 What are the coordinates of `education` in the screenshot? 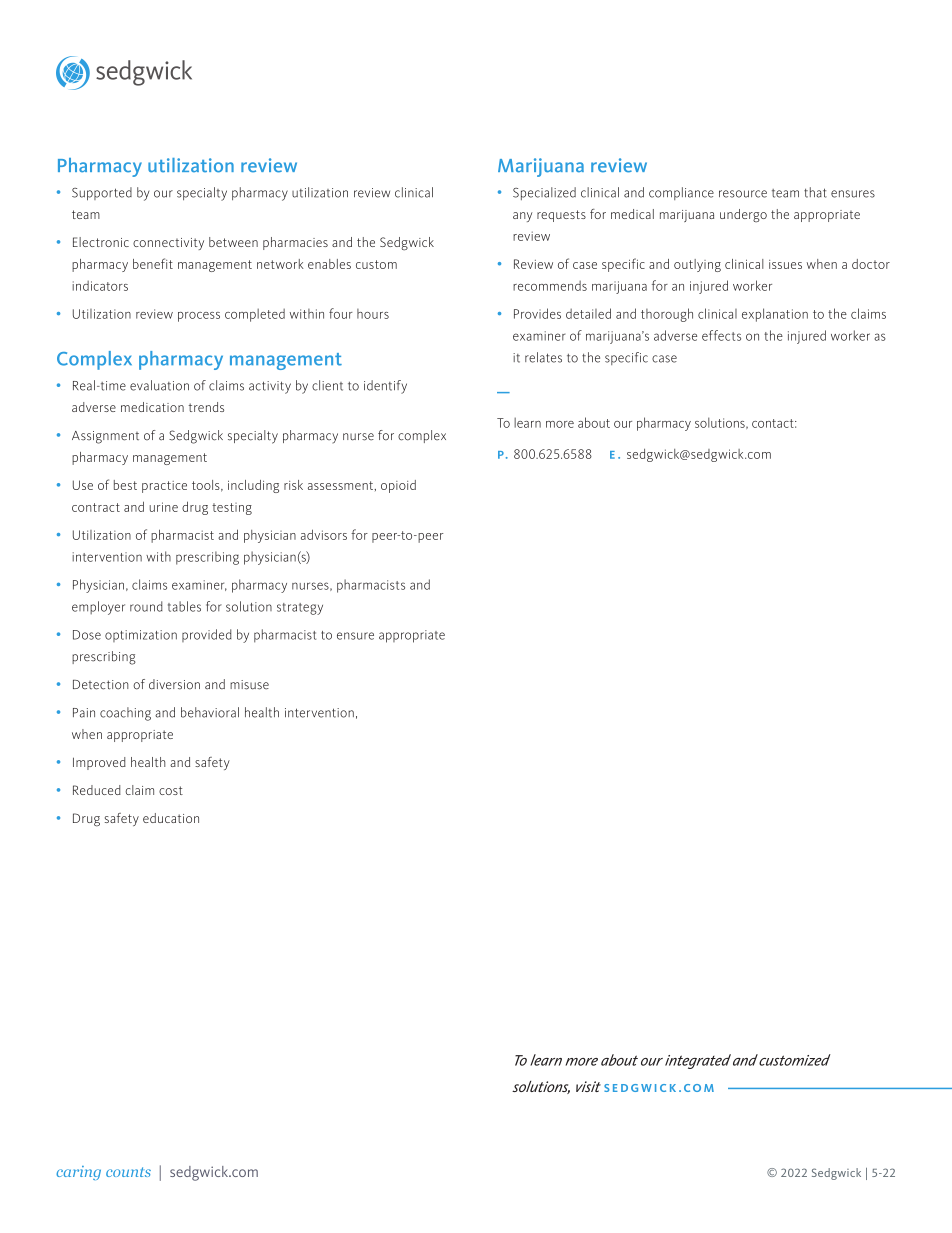 It's located at (171, 818).
